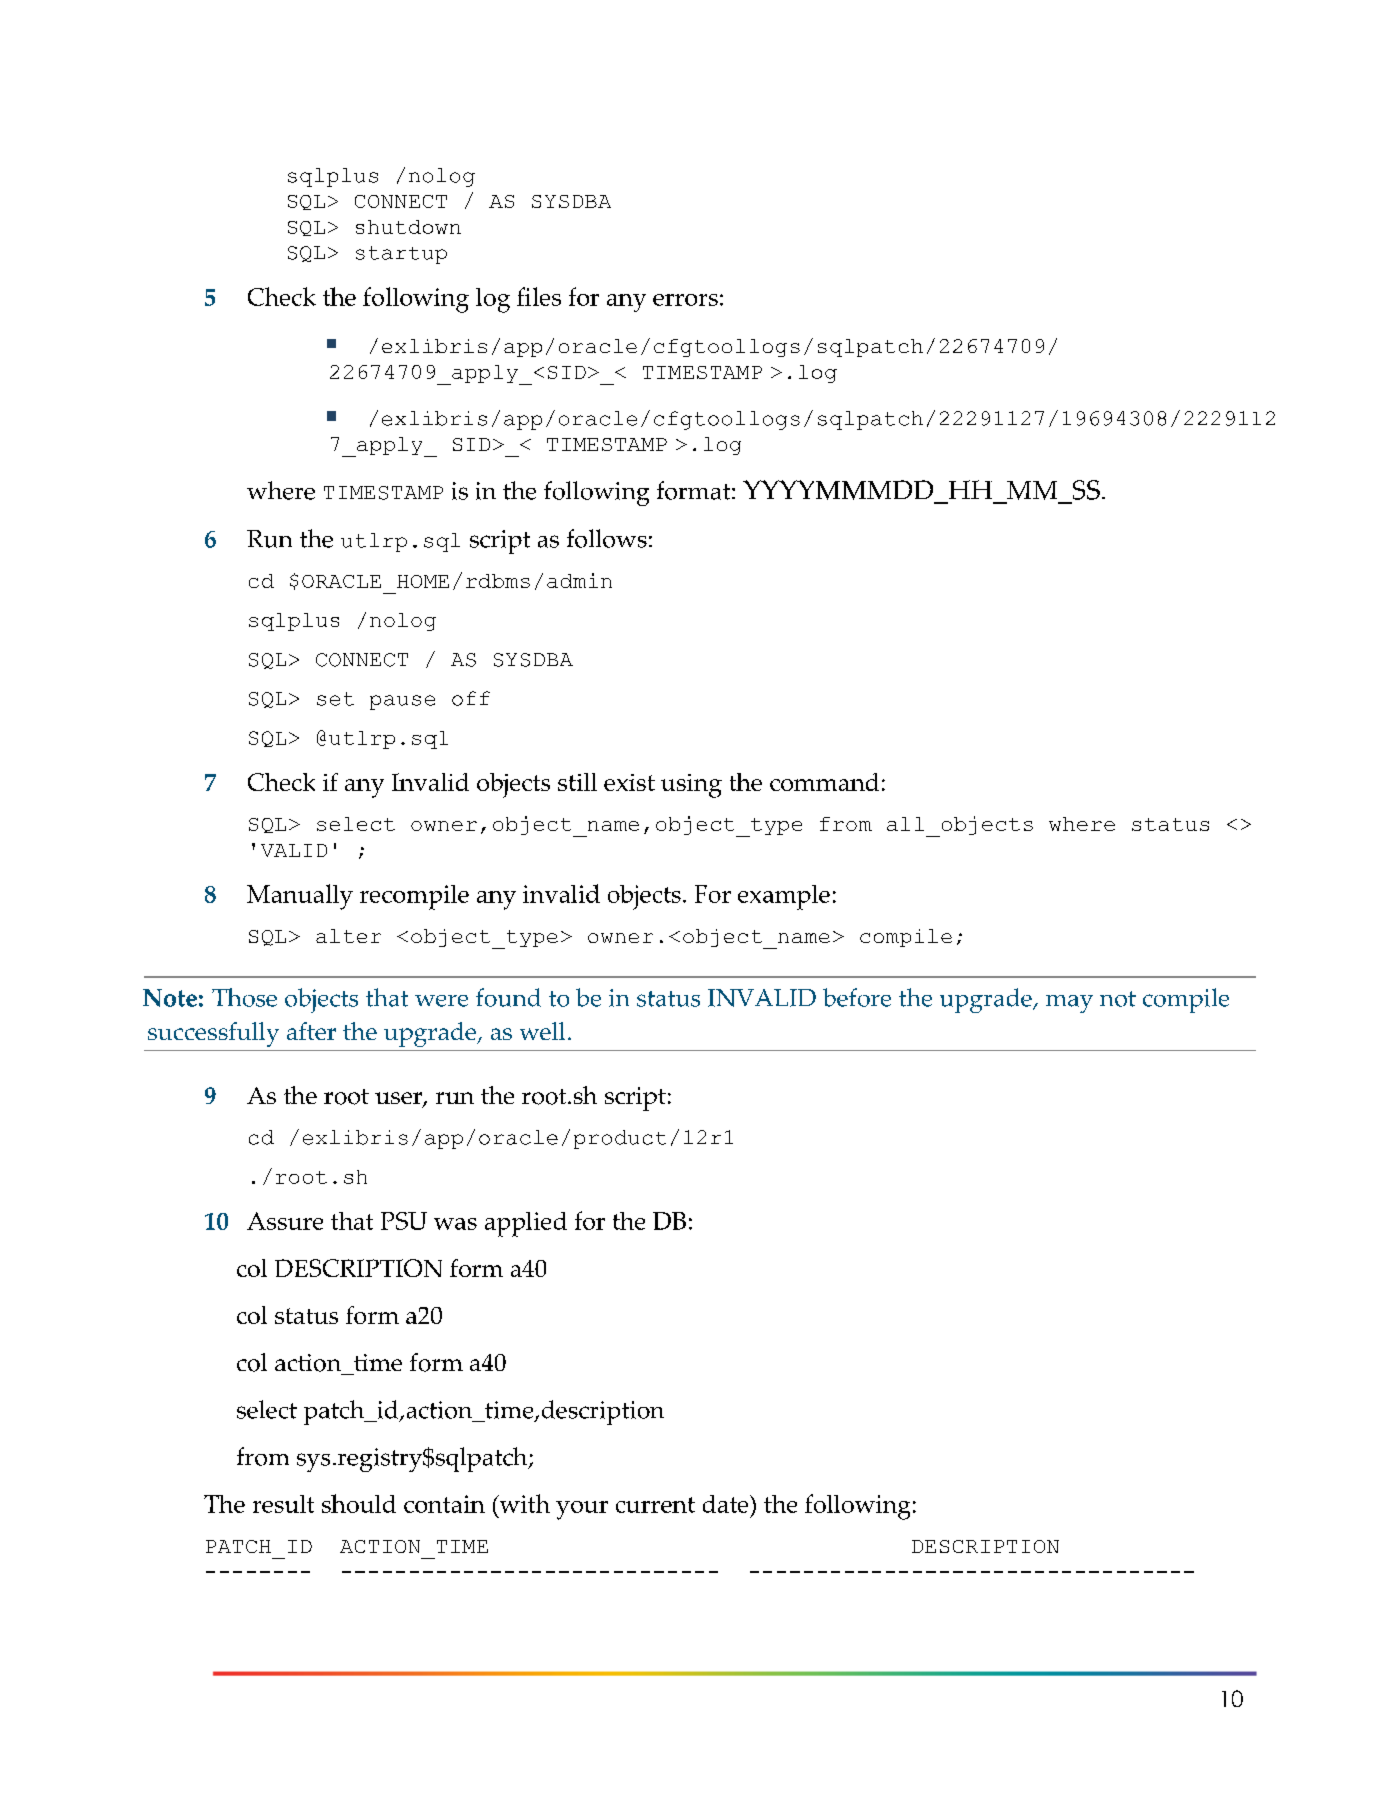 The image size is (1386, 1793). I want to click on current, so click(655, 1505).
